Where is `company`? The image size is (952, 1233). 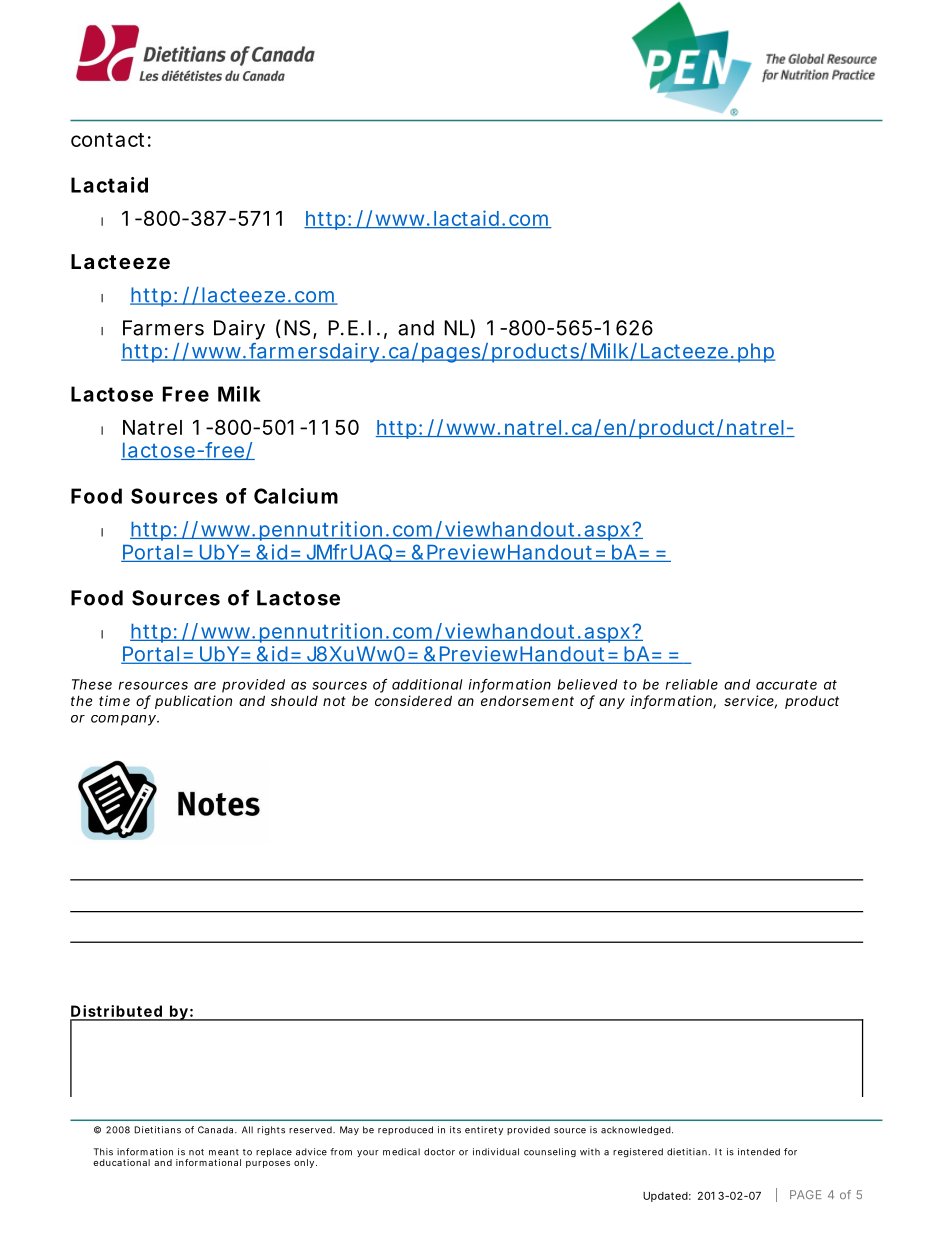
company is located at coordinates (124, 720).
